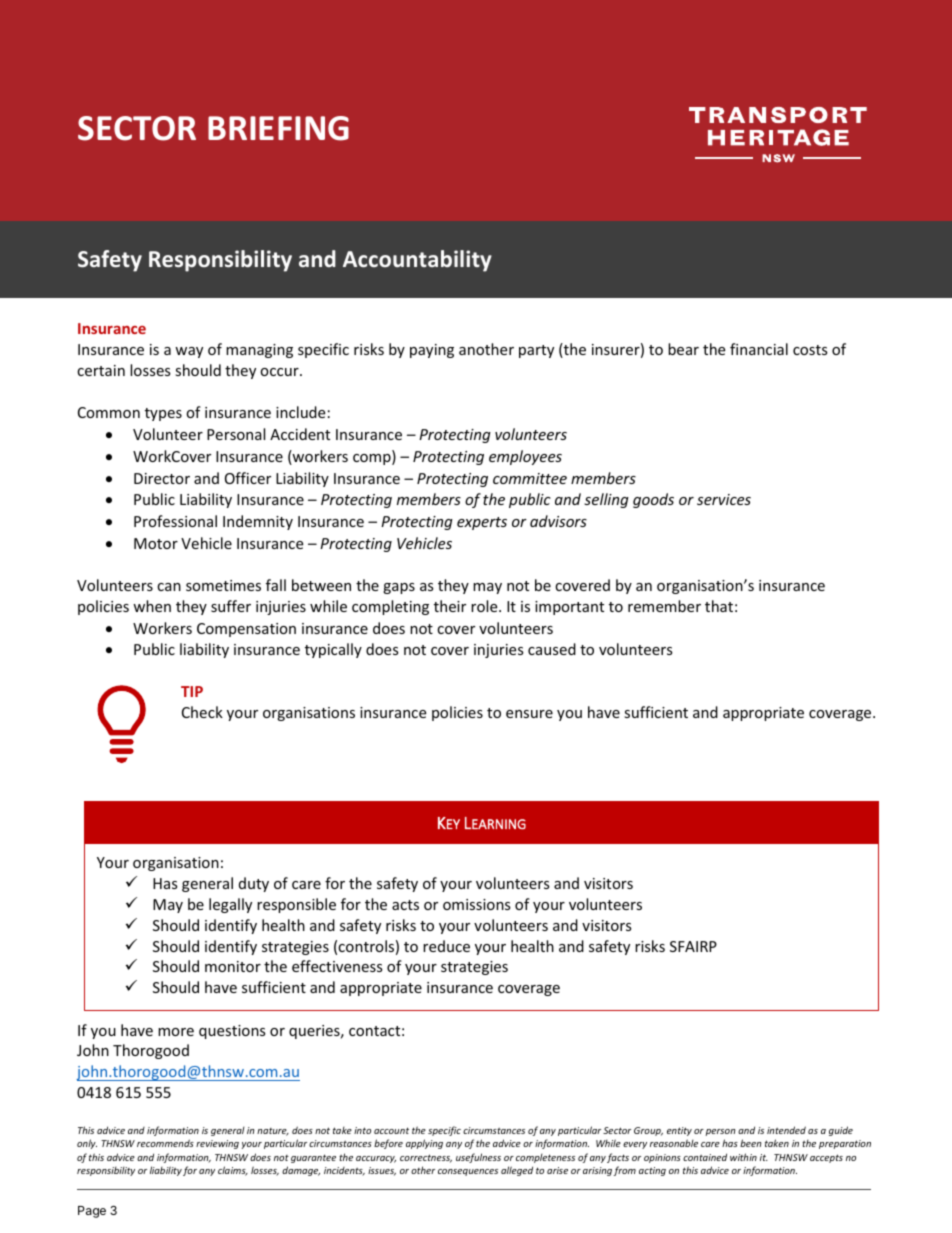 The width and height of the screenshot is (952, 1233). I want to click on types, so click(163, 414).
